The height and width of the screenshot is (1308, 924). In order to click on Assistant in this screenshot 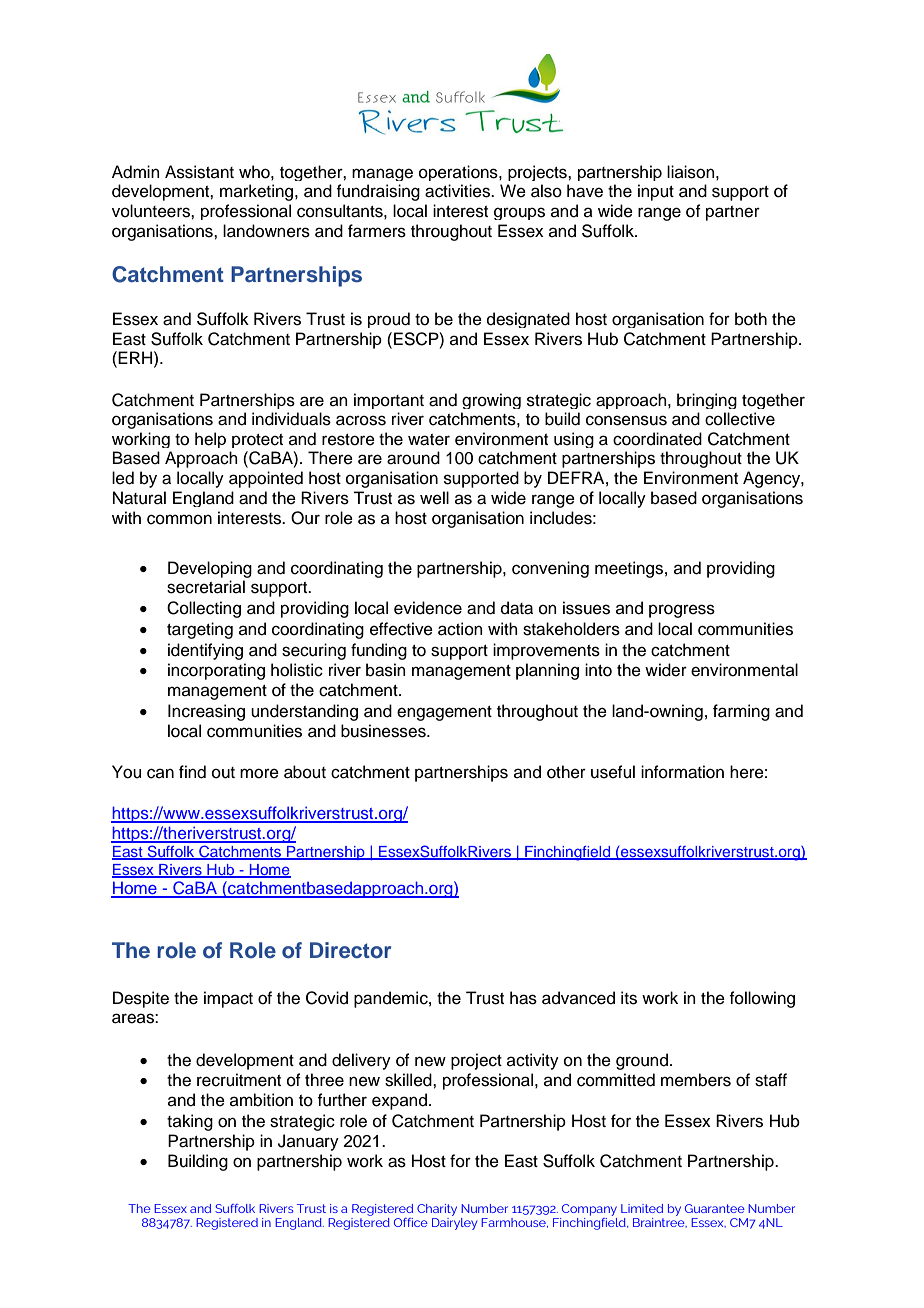, I will do `click(199, 172)`.
